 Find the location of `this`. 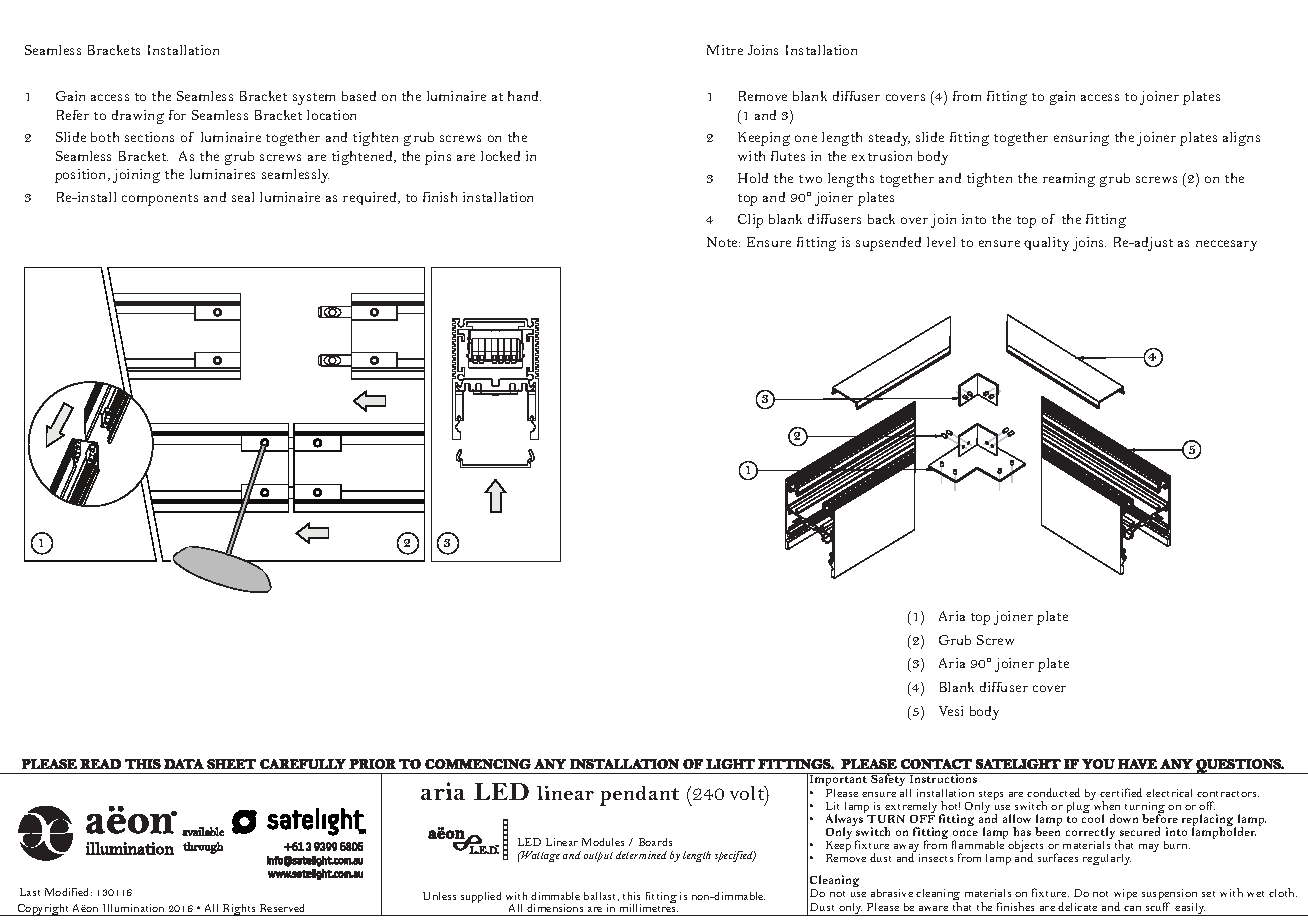

this is located at coordinates (631, 896).
